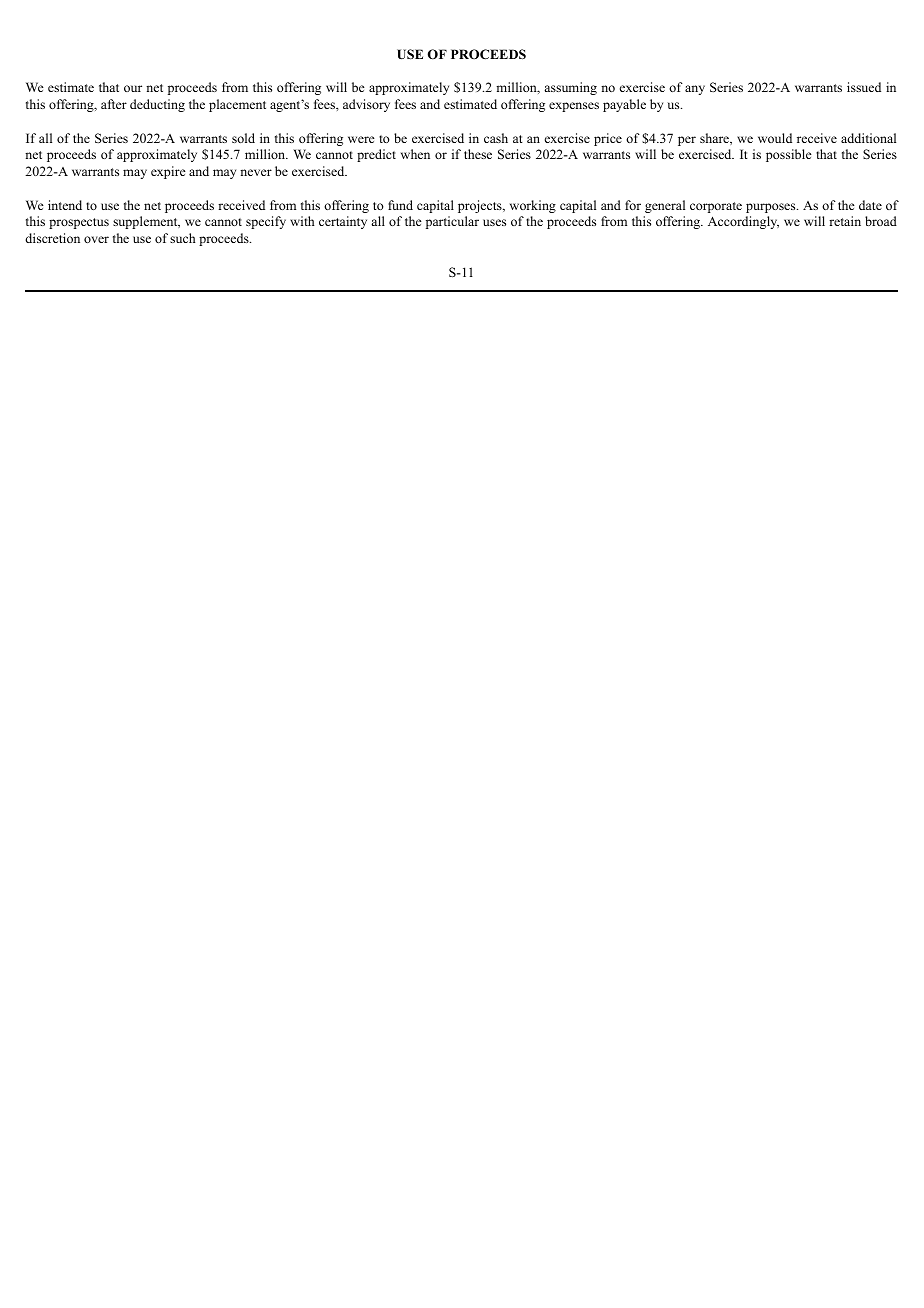 The width and height of the screenshot is (924, 1308). What do you see at coordinates (65, 205) in the screenshot?
I see `intend` at bounding box center [65, 205].
